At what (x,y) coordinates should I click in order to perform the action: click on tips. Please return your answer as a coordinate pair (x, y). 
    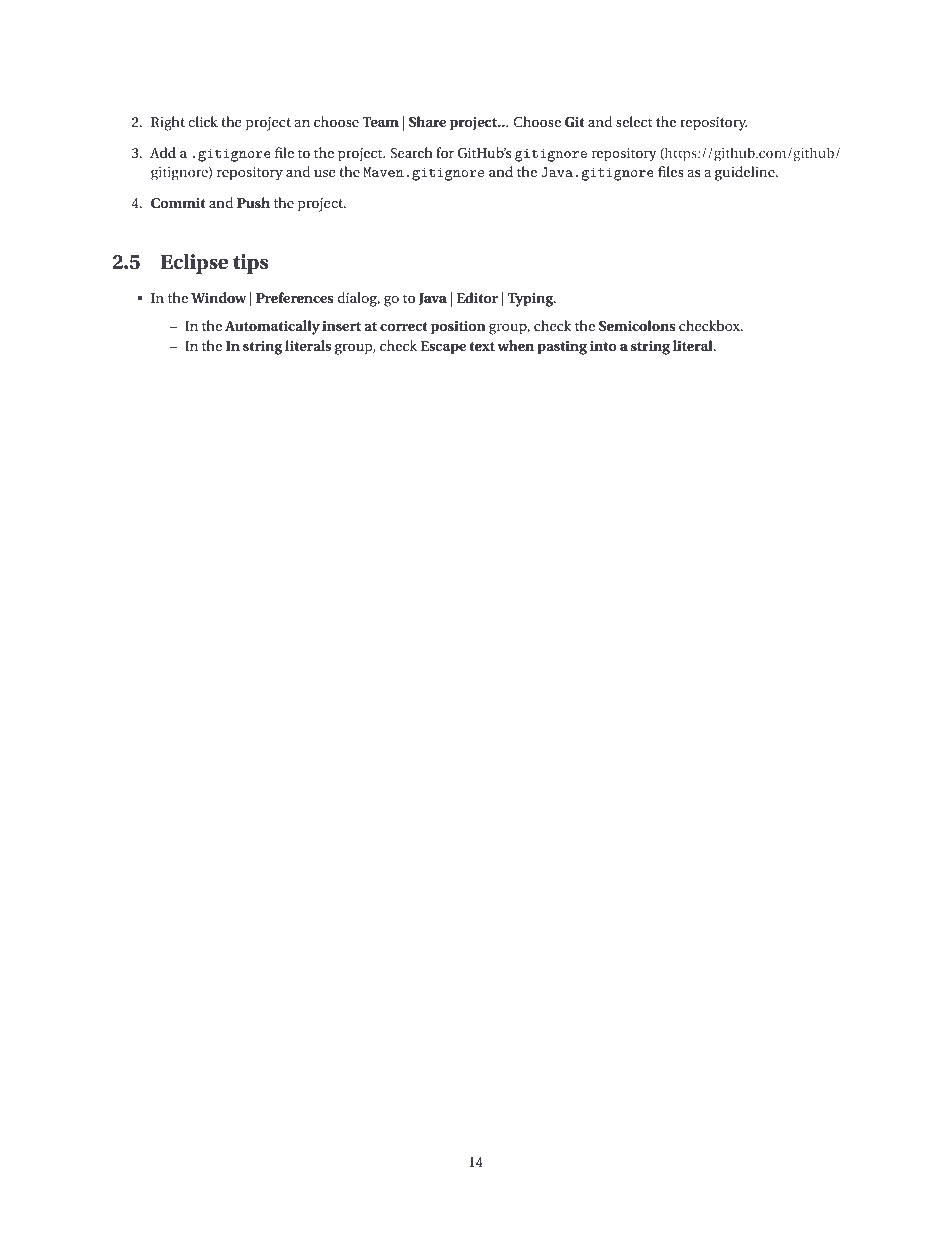
    Looking at the image, I should click on (250, 264).
